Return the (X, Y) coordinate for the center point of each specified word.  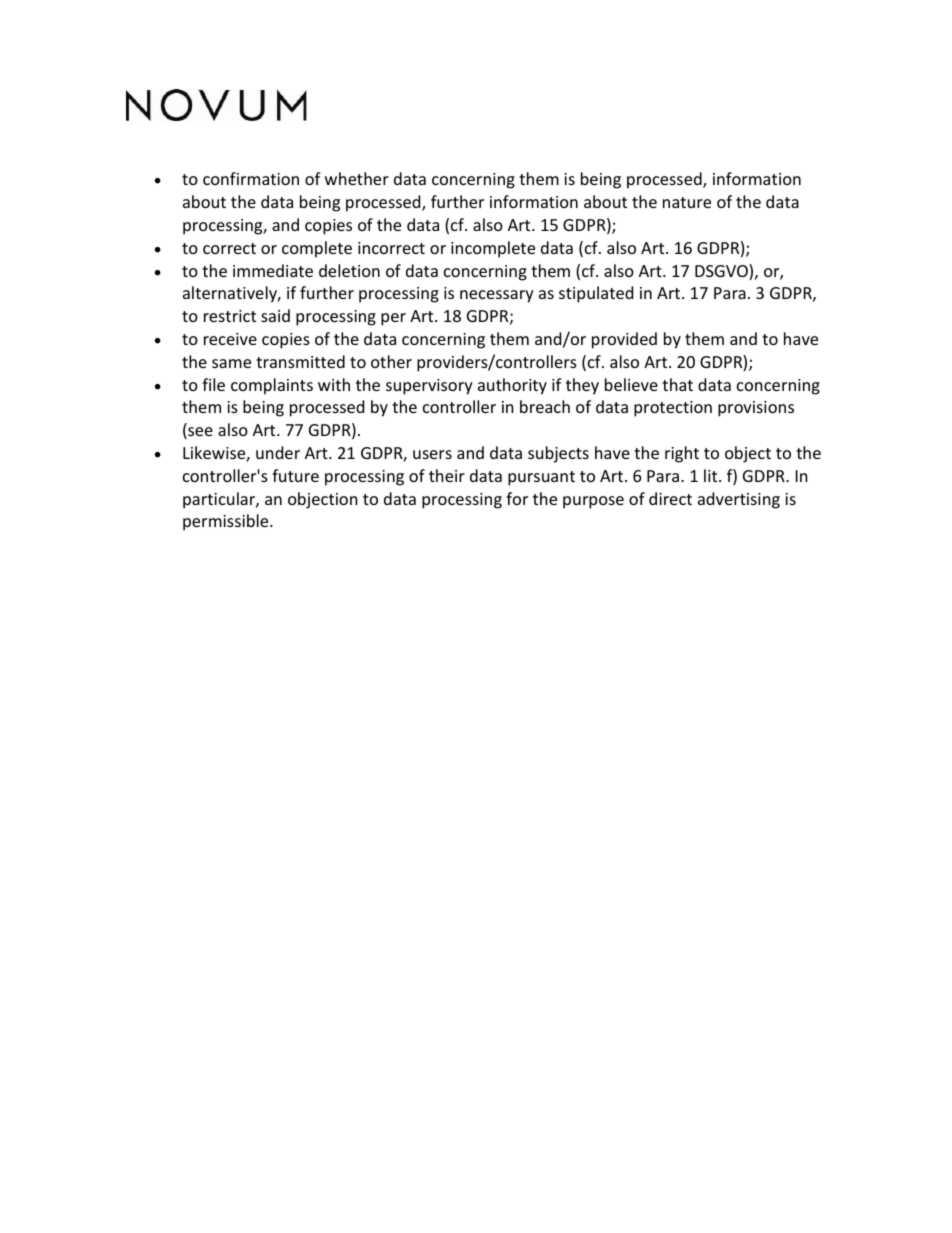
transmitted (300, 361)
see (199, 433)
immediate (273, 270)
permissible (227, 522)
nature (687, 202)
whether (357, 178)
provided (624, 340)
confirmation (251, 178)
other (391, 361)
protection (673, 409)
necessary (497, 296)
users (432, 454)
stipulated (596, 294)
